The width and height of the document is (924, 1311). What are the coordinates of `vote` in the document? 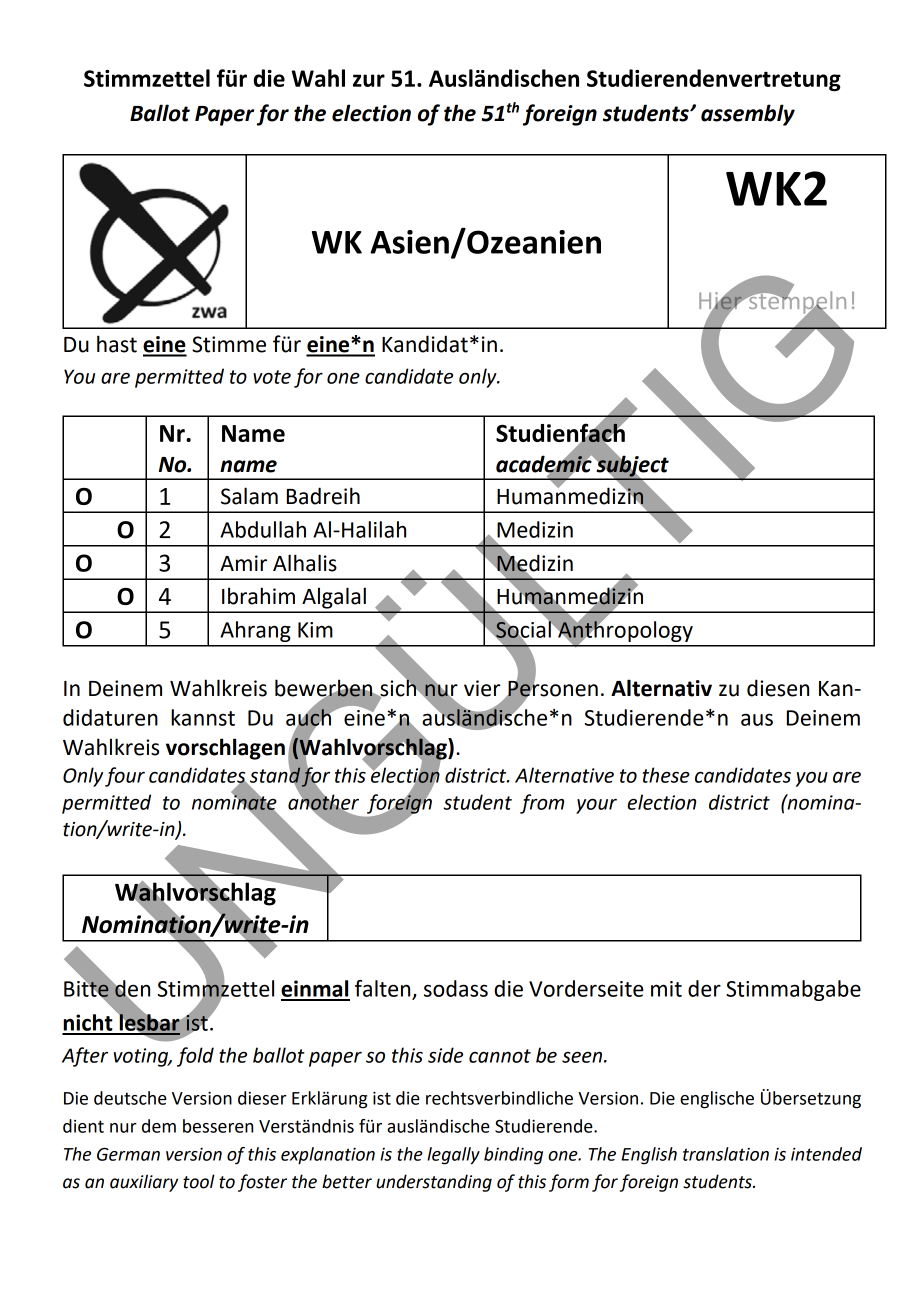 It's located at (272, 377).
